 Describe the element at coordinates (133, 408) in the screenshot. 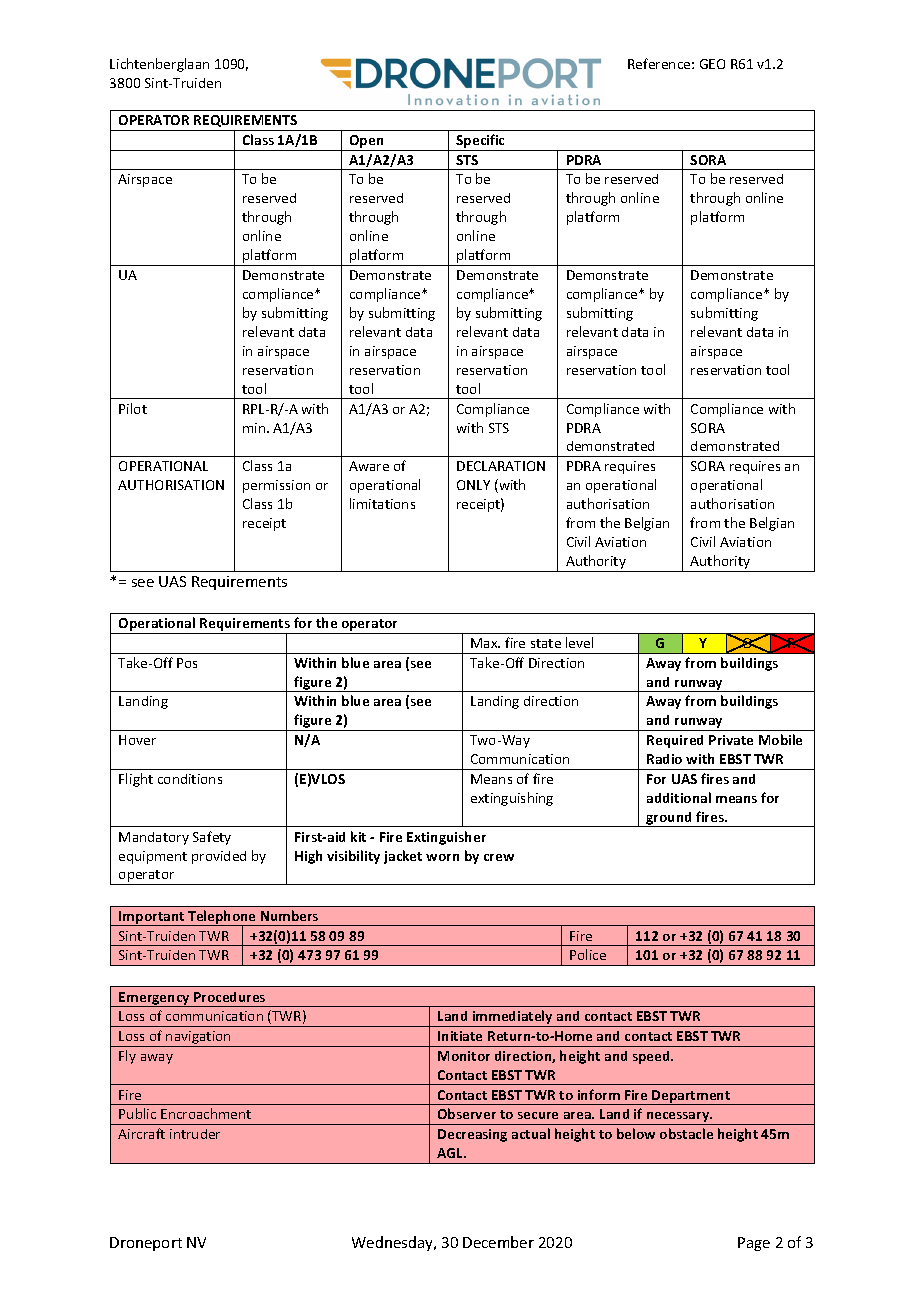

I see `Pilot` at that location.
